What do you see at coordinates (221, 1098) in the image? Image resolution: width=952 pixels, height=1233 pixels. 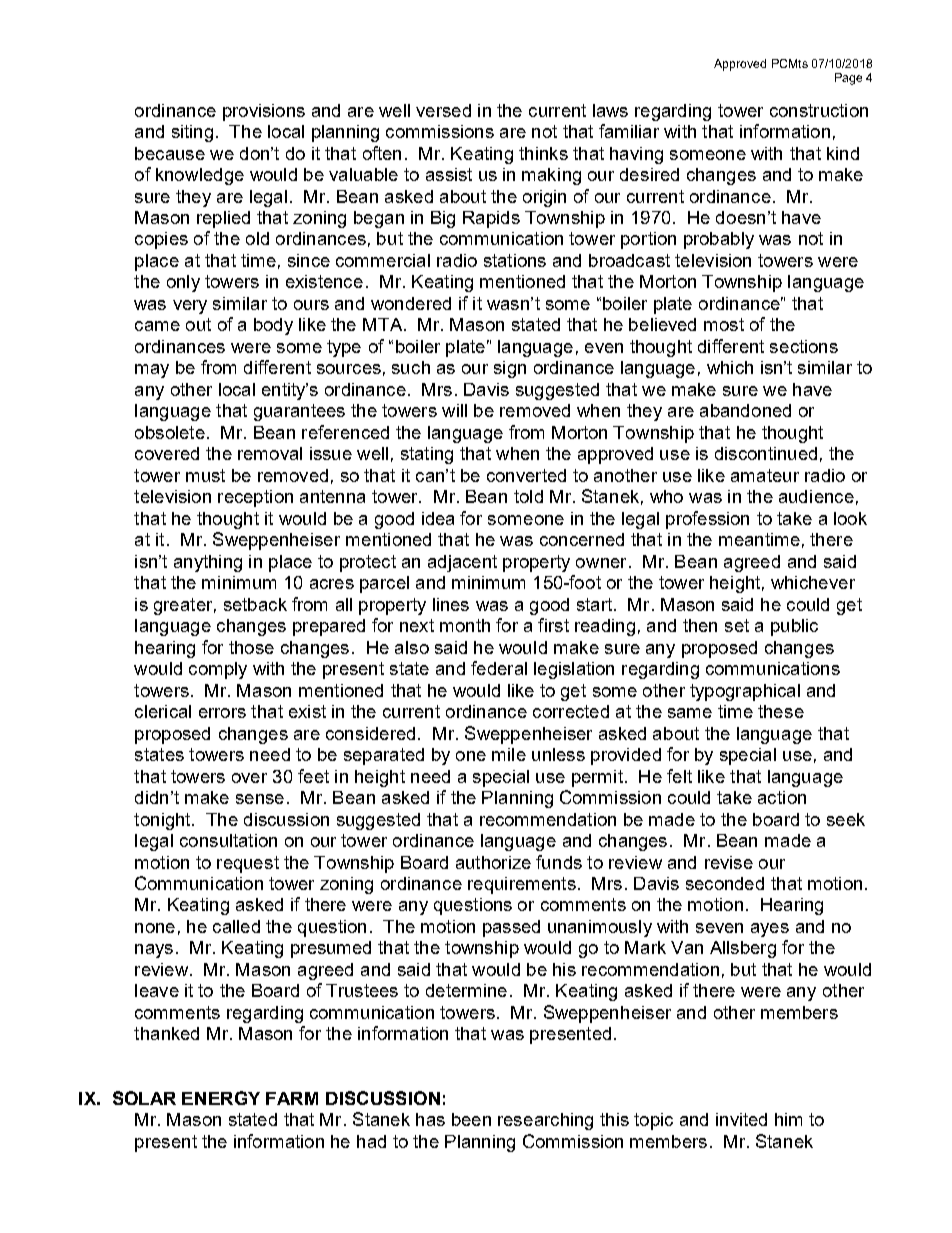 I see `ENERGY` at bounding box center [221, 1098].
